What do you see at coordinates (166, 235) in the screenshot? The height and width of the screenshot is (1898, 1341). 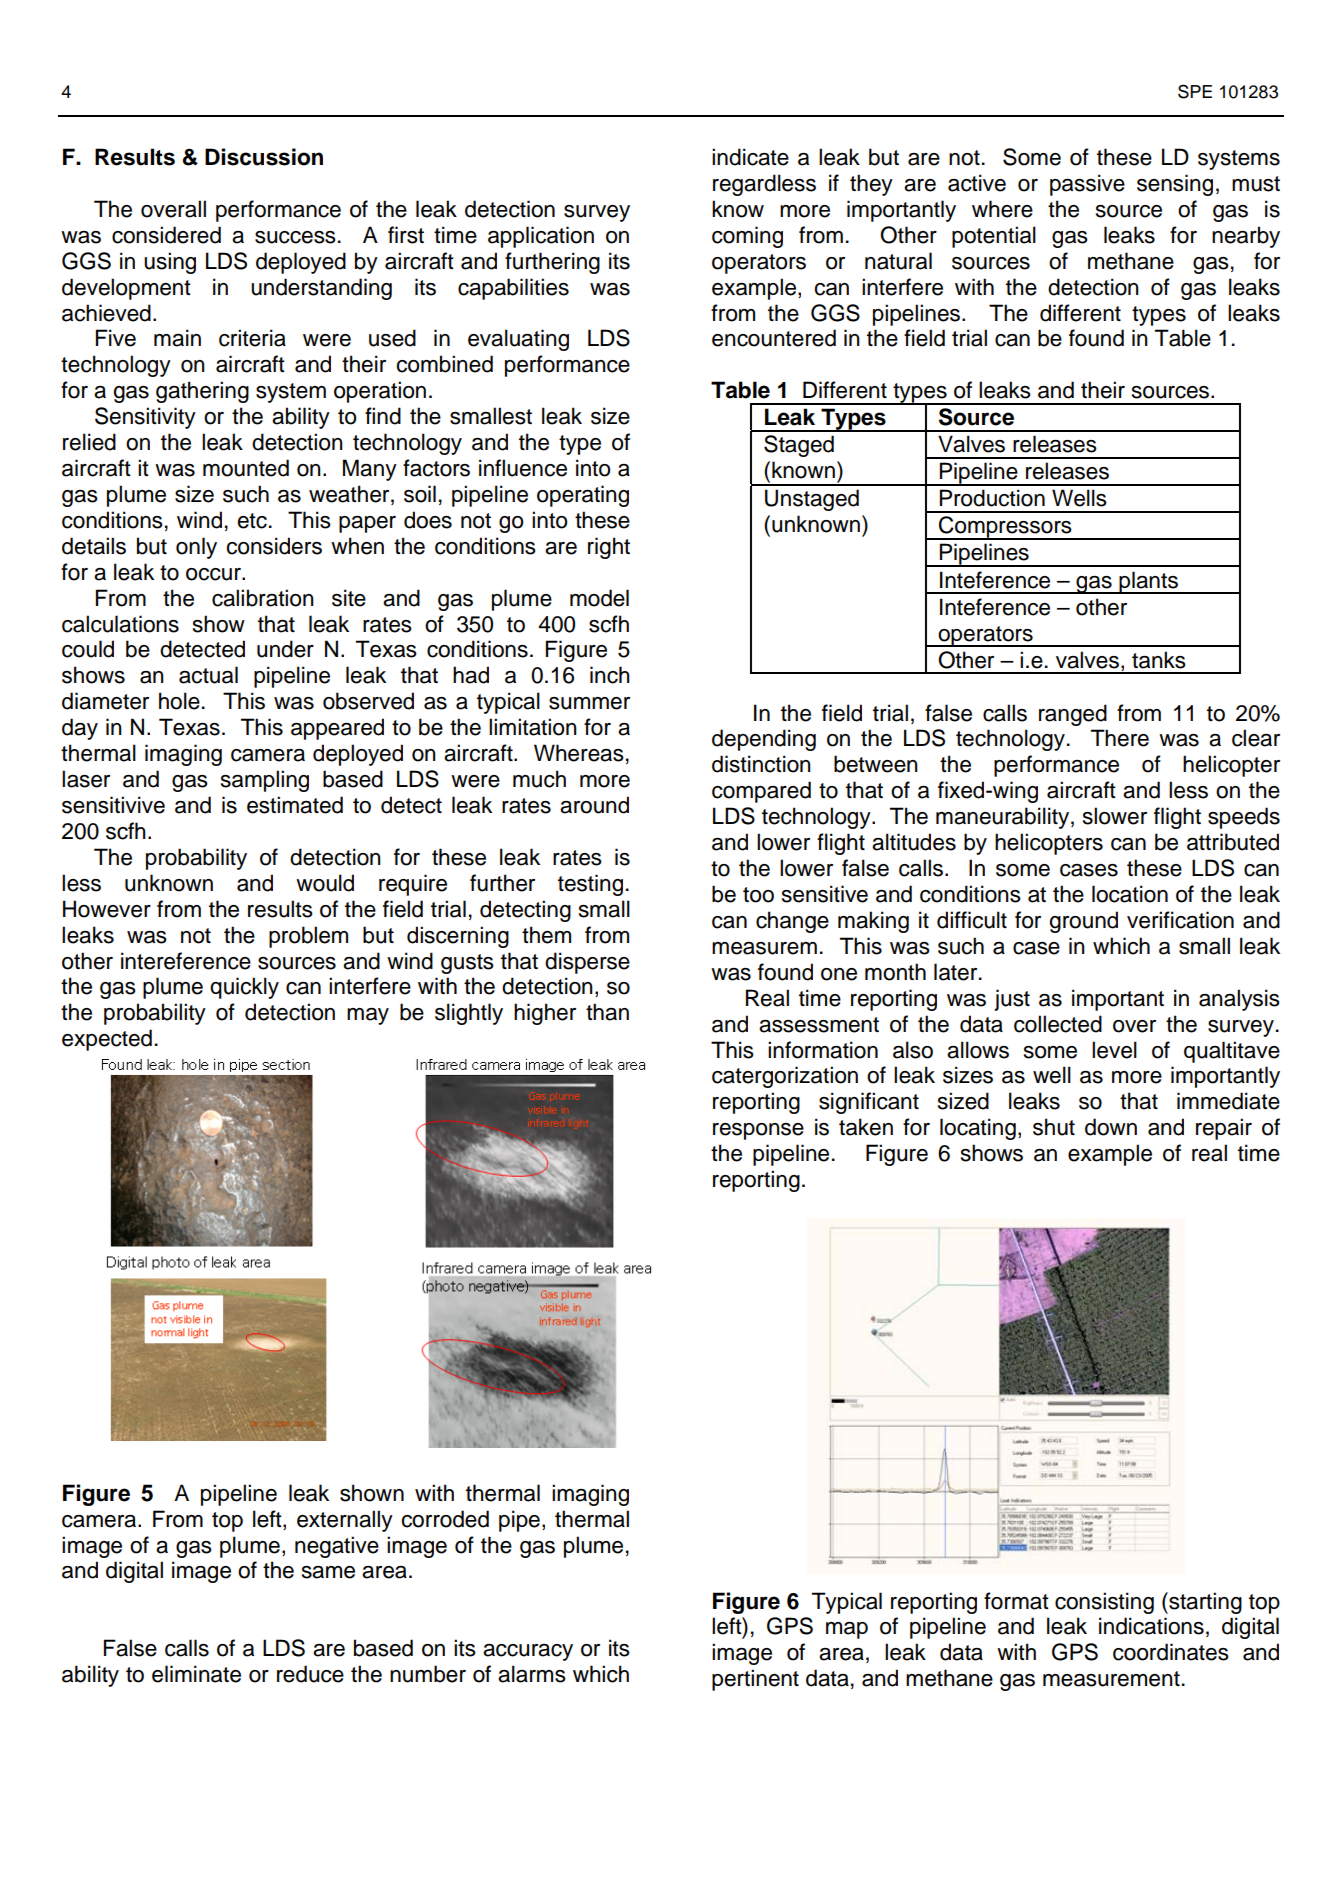 I see `considered` at bounding box center [166, 235].
